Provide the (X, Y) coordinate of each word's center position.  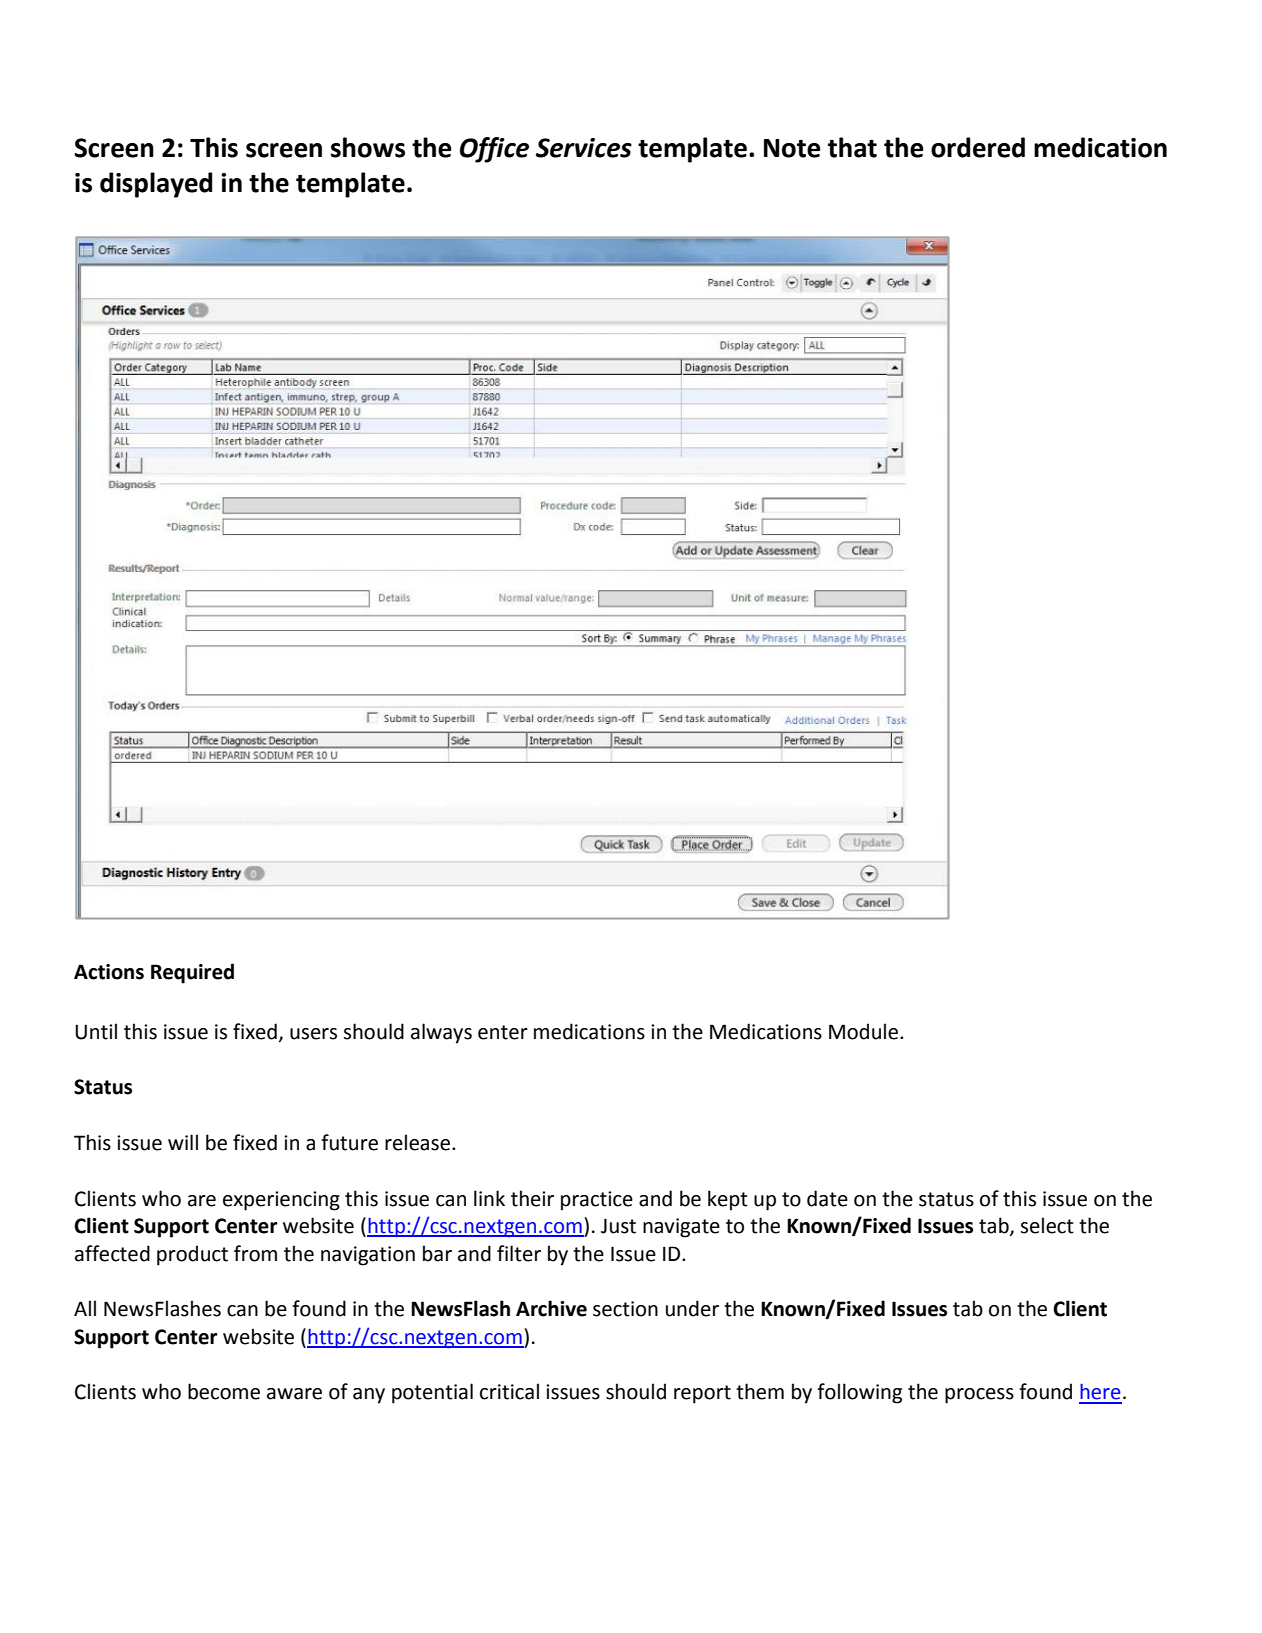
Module (865, 1031)
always (441, 1033)
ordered (978, 147)
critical (509, 1391)
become (224, 1391)
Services (584, 148)
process (979, 1396)
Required (192, 973)
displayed (156, 185)
